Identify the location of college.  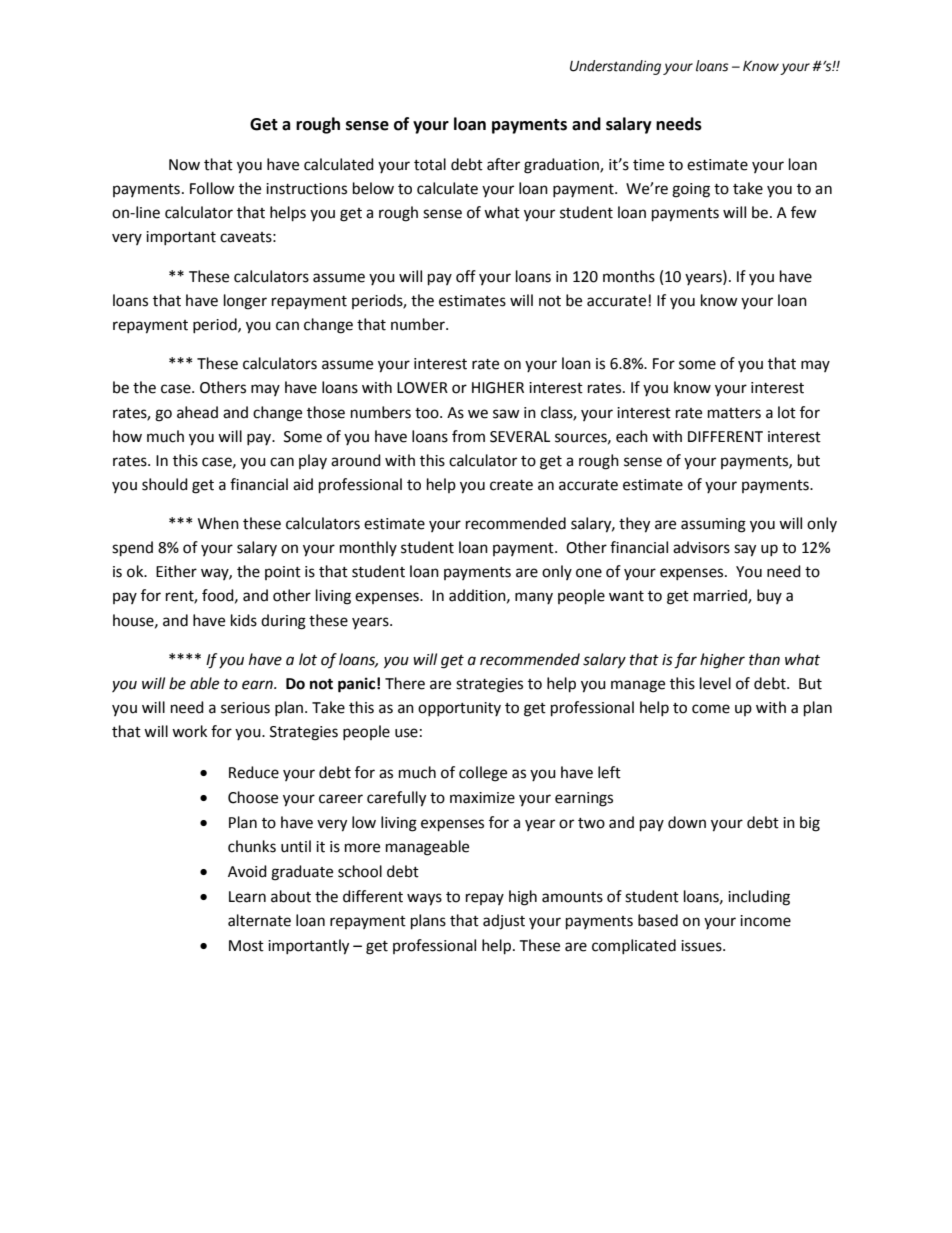
(483, 774).
